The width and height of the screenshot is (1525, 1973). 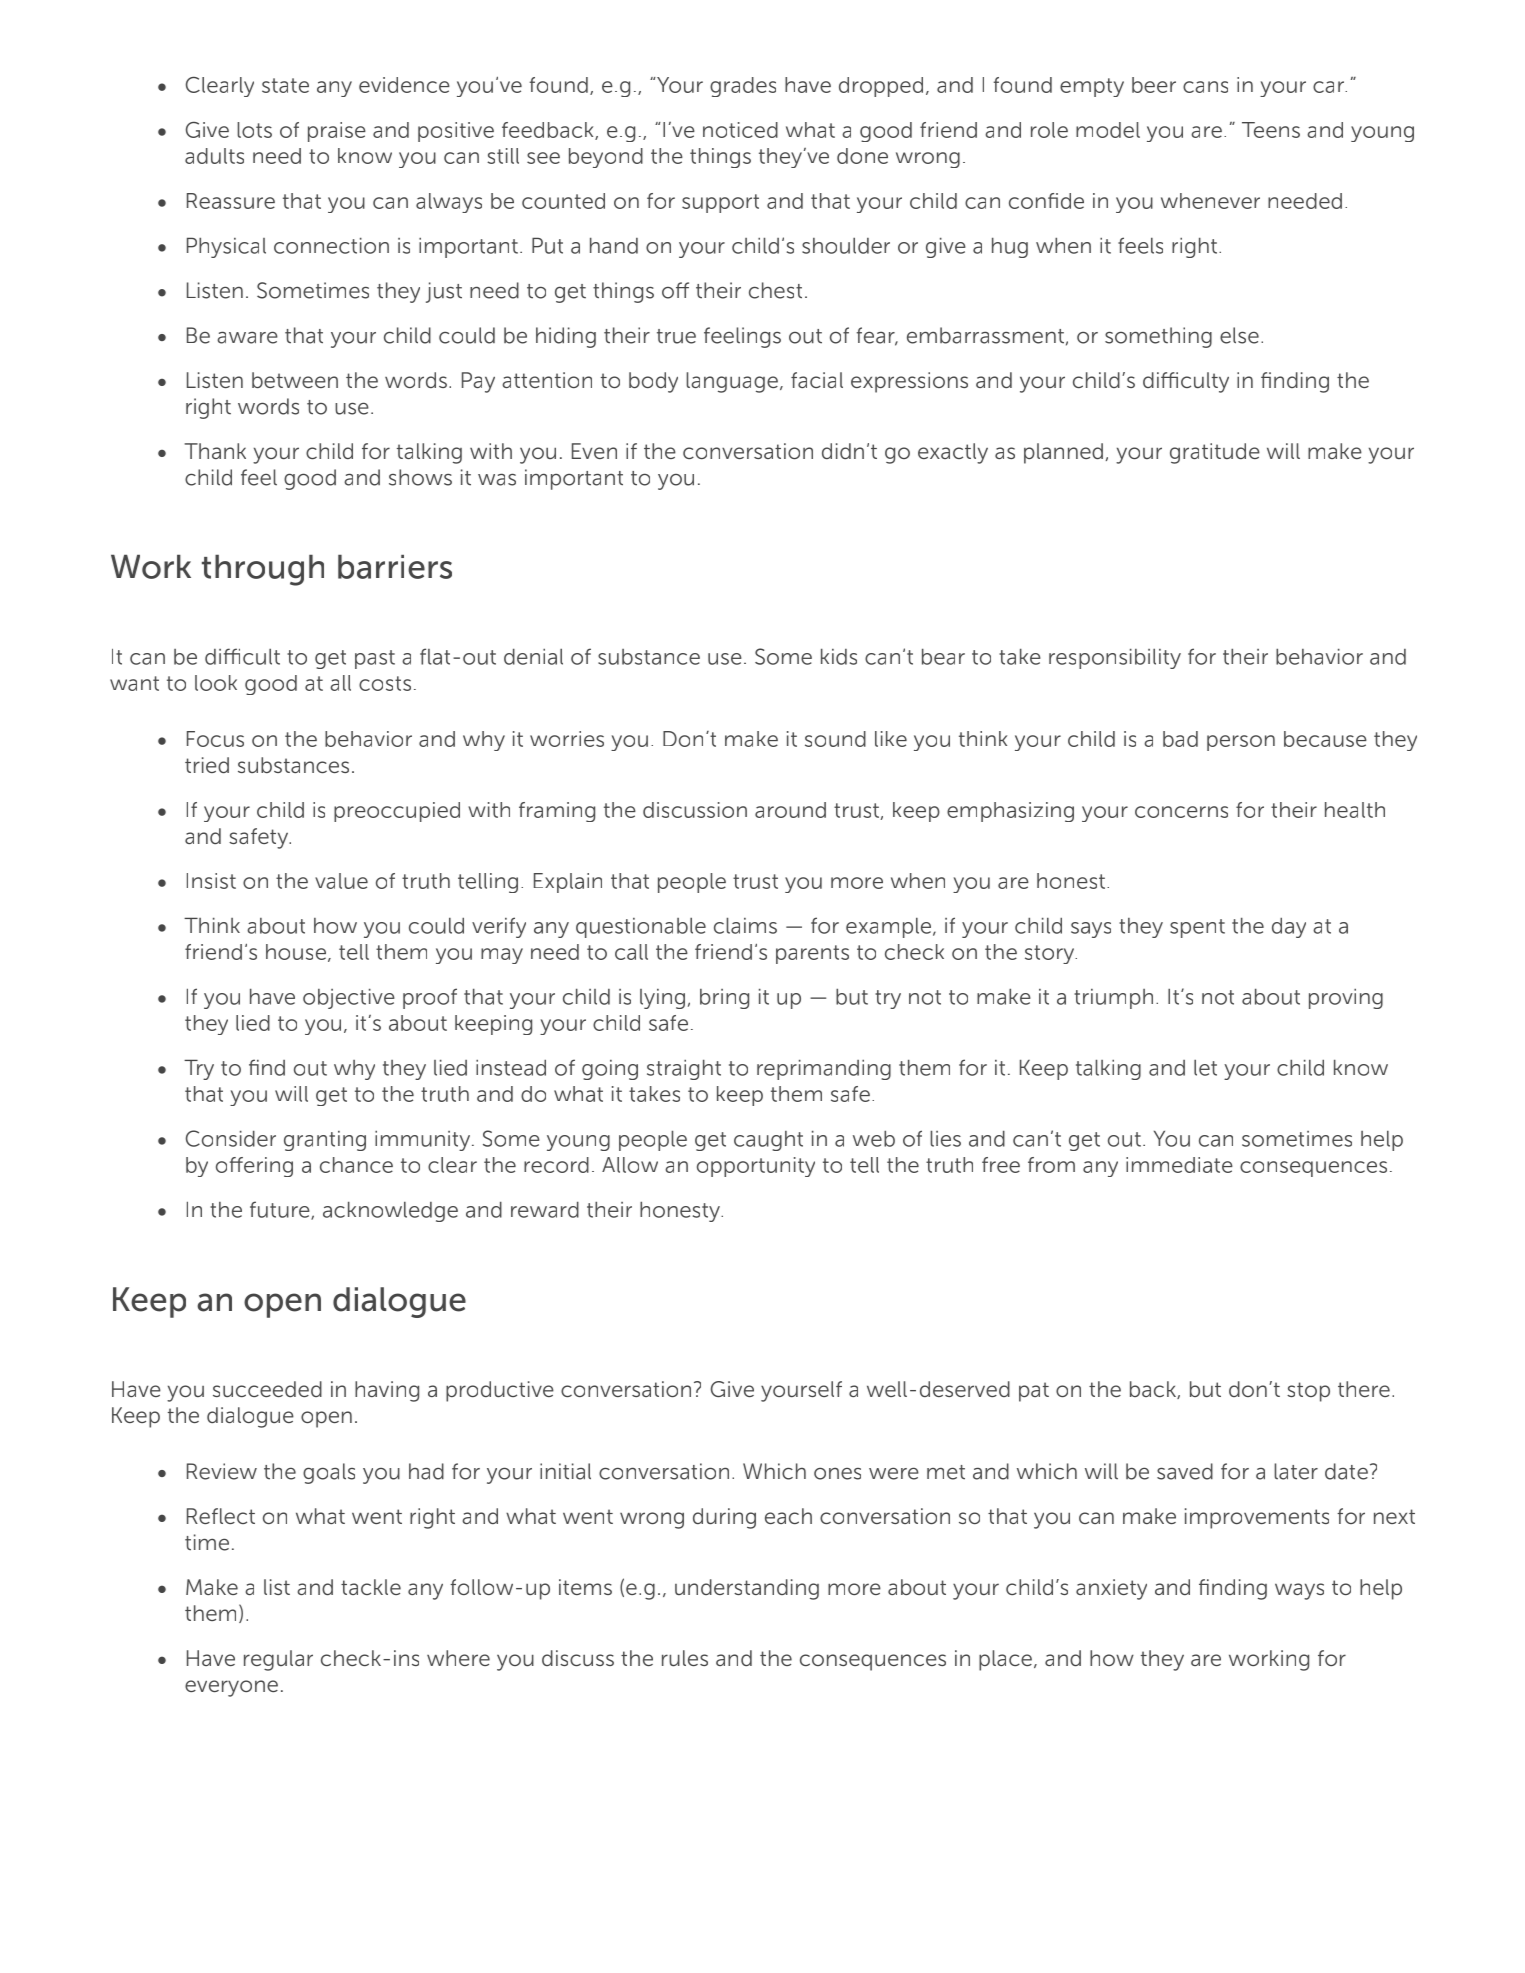 I want to click on noticed, so click(x=740, y=130).
